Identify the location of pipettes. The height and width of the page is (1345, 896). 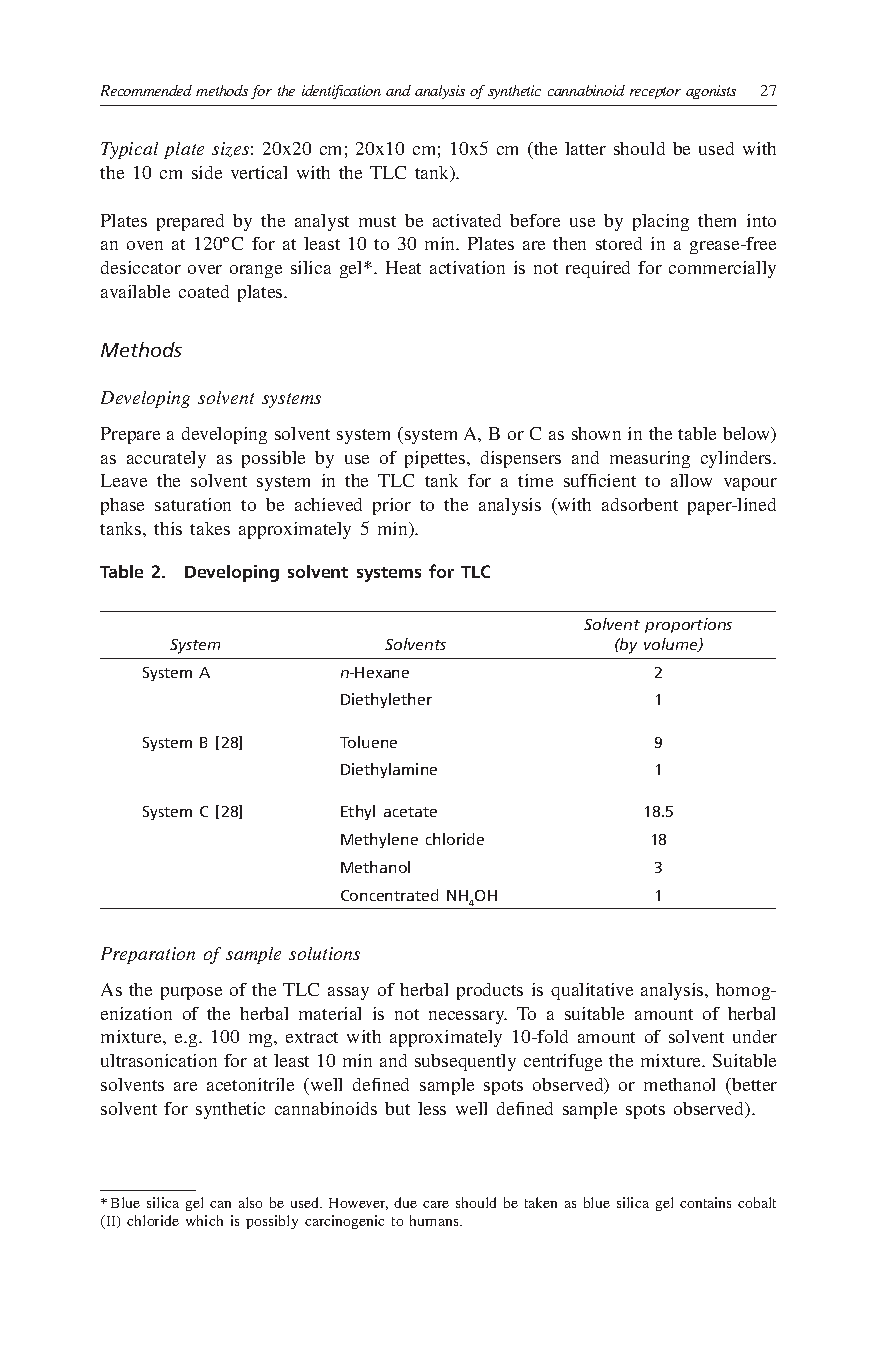
(436, 459).
